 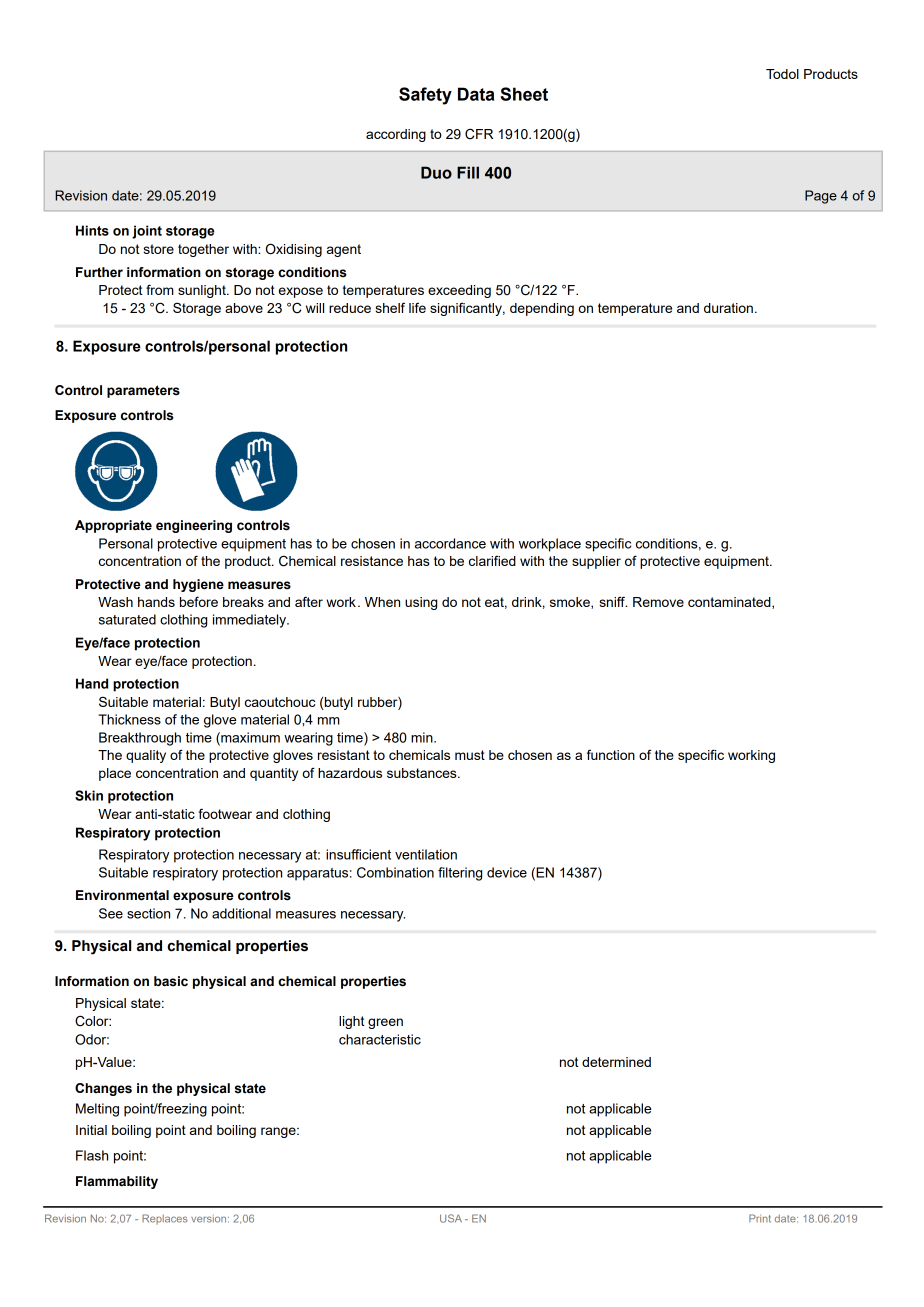 I want to click on Flammability, so click(x=117, y=1182).
